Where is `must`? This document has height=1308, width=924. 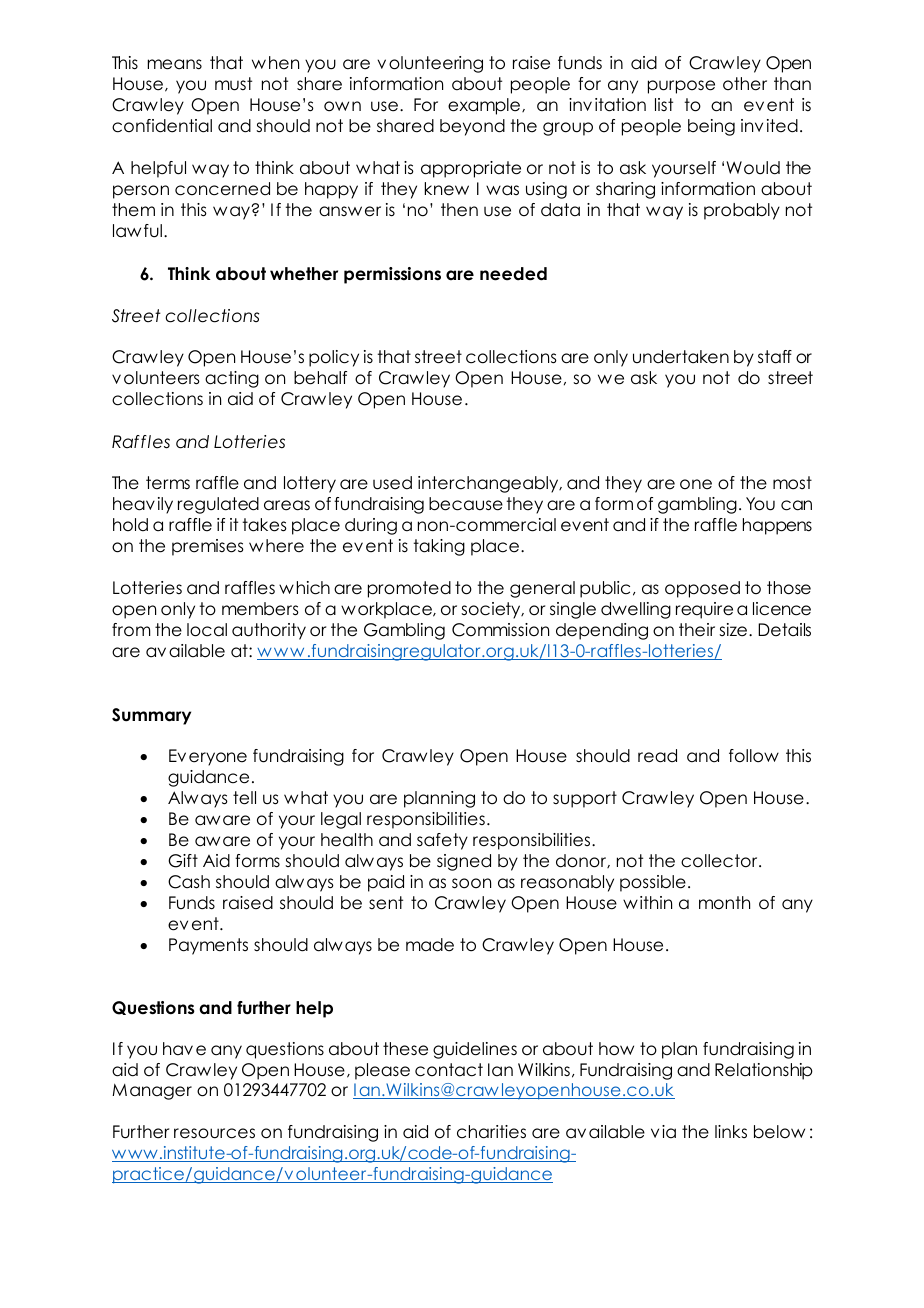 must is located at coordinates (233, 84).
